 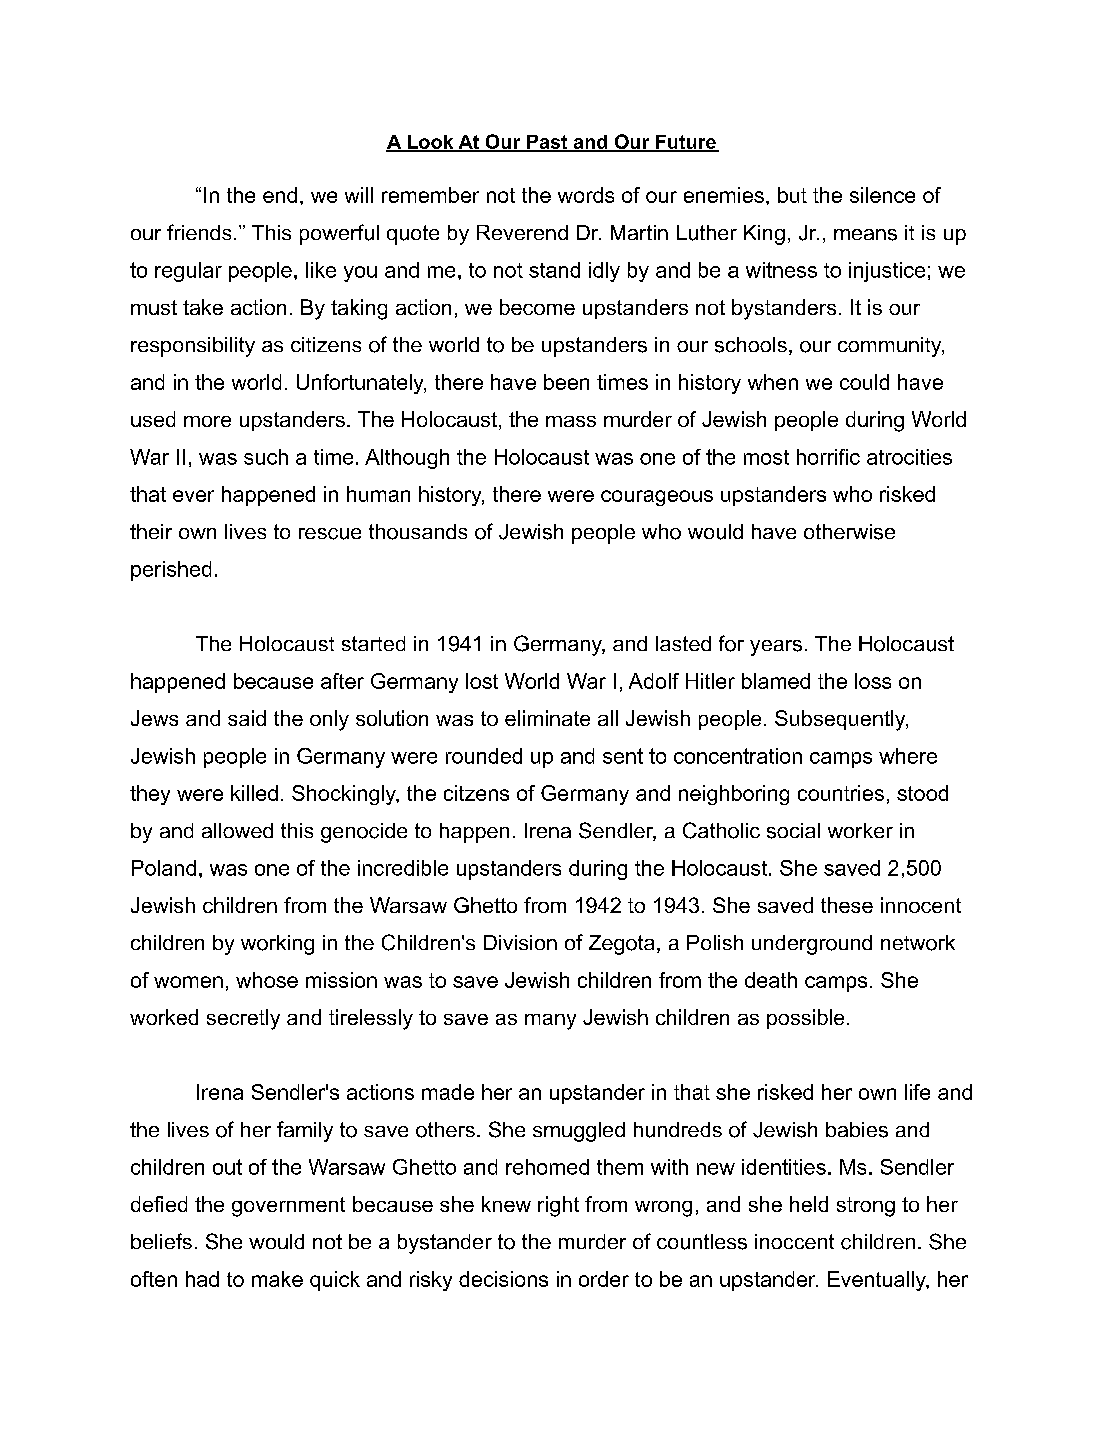 I want to click on friends, so click(x=199, y=232).
